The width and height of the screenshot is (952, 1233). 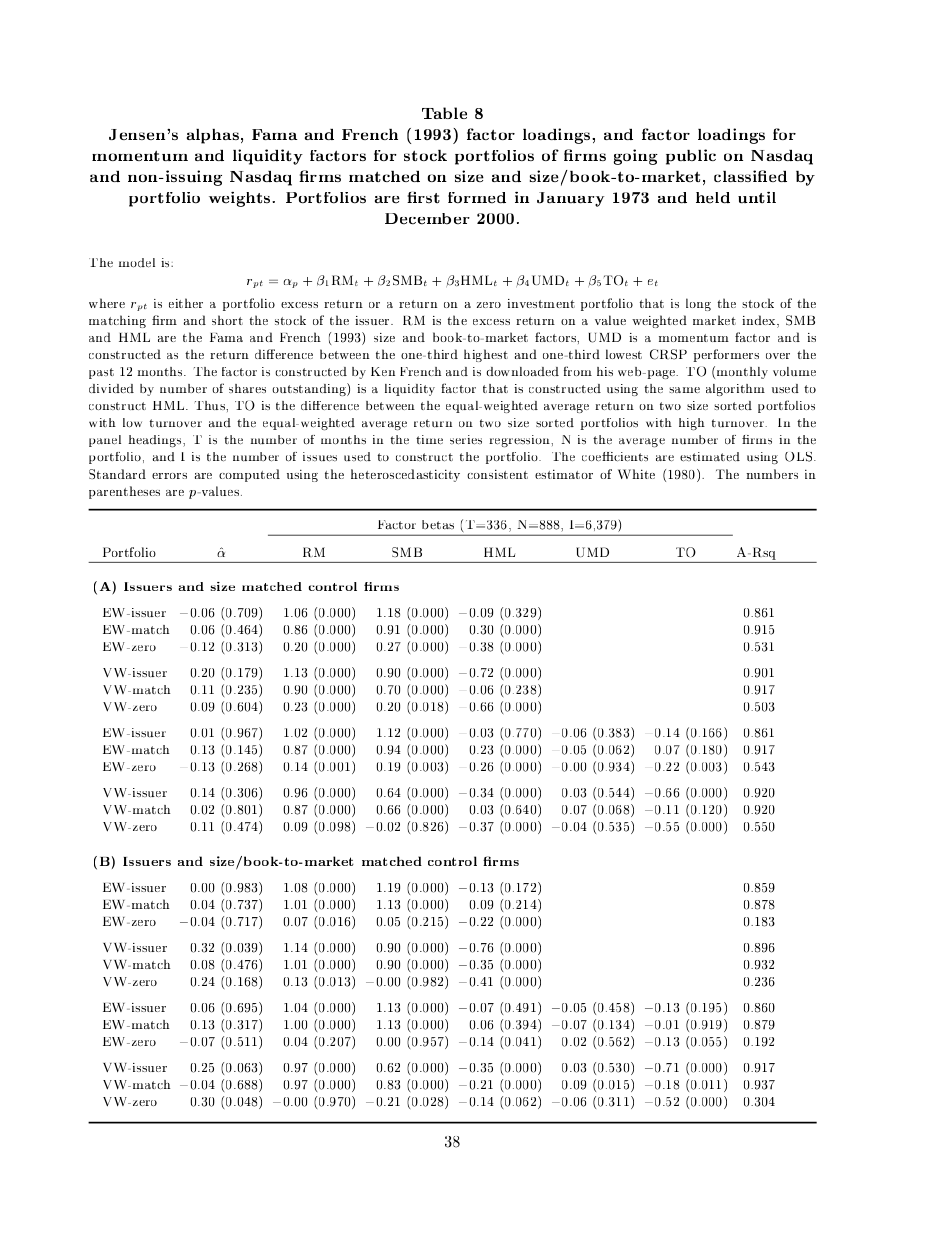 What do you see at coordinates (124, 492) in the screenshot?
I see `parentheses` at bounding box center [124, 492].
